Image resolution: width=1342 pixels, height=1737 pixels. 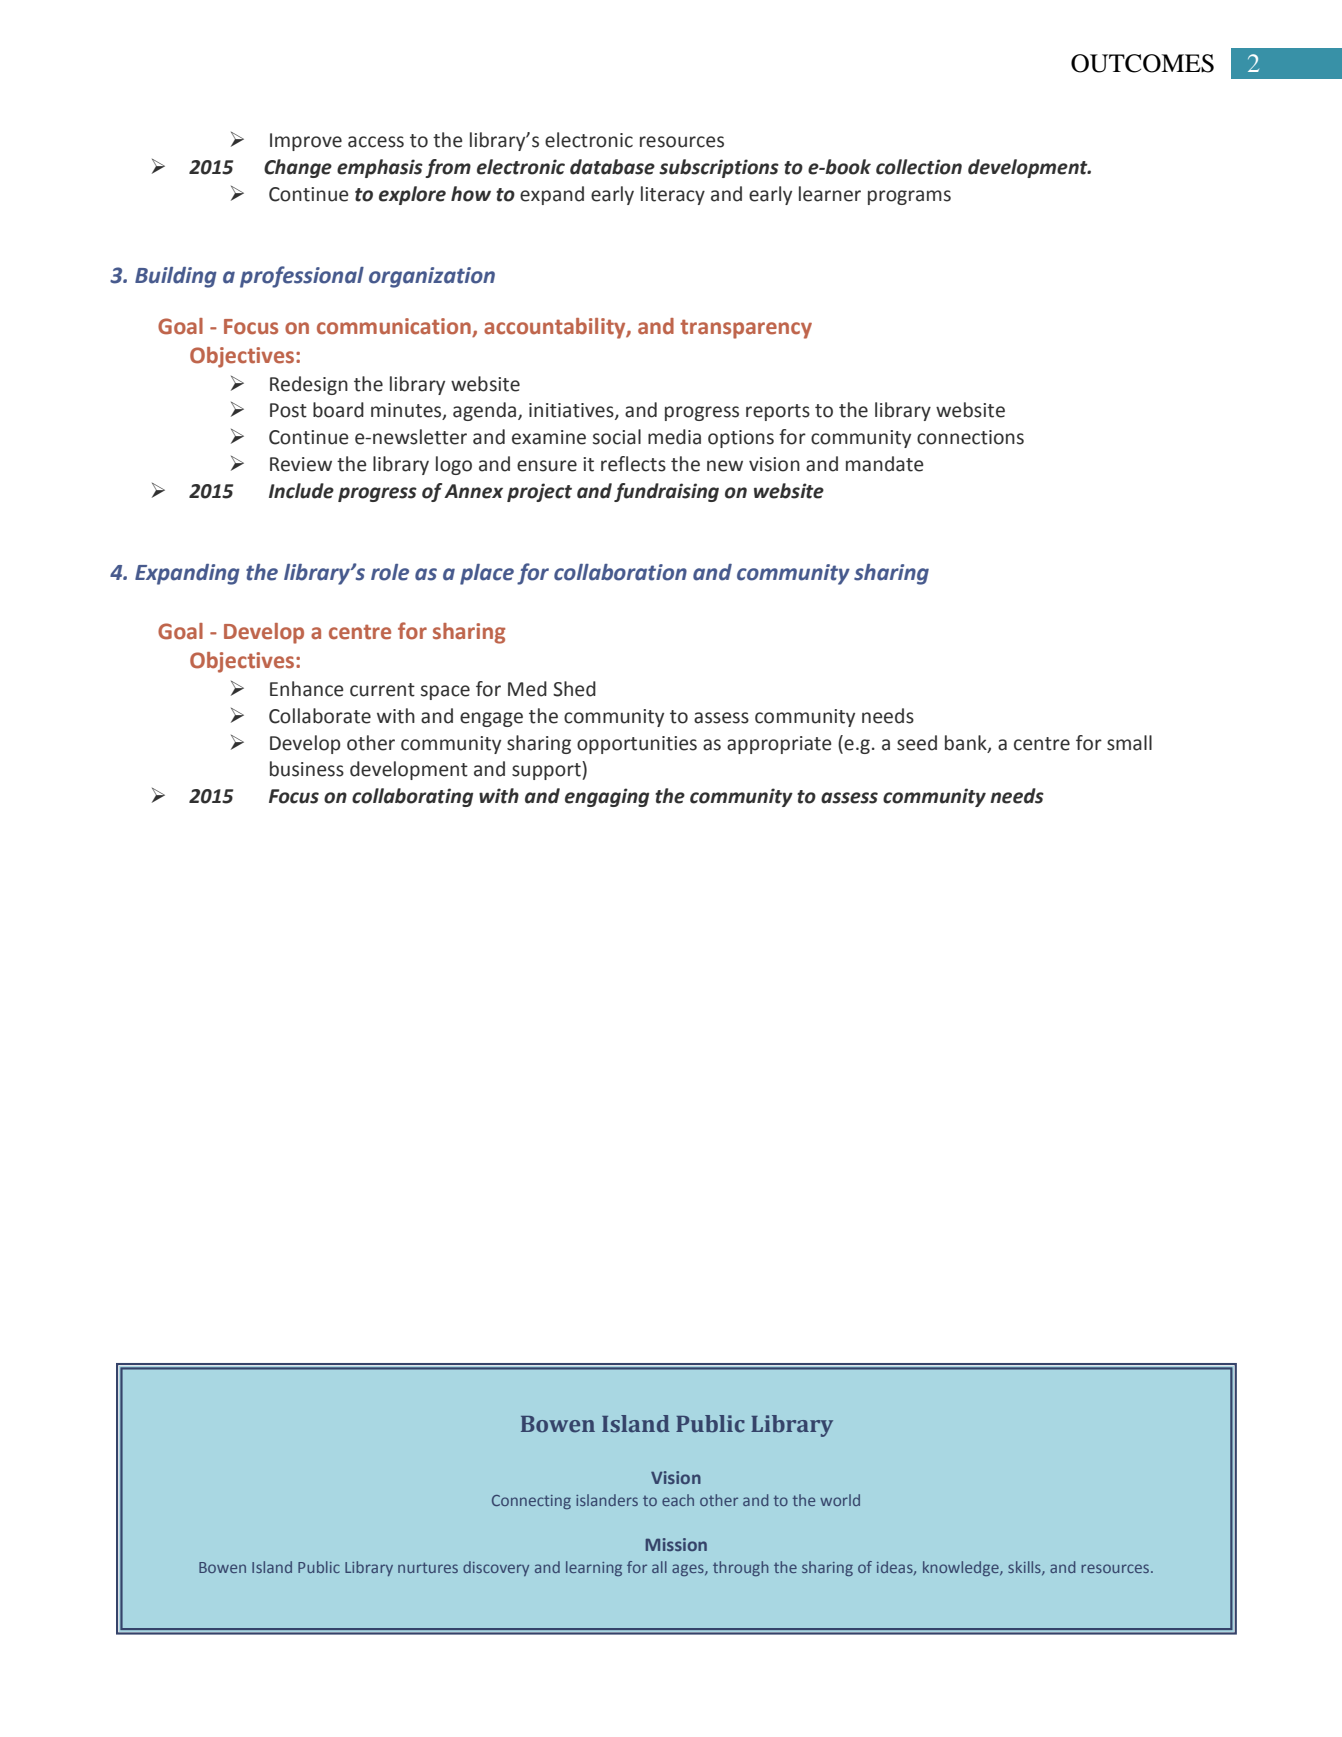 I want to click on engaging, so click(x=607, y=797).
